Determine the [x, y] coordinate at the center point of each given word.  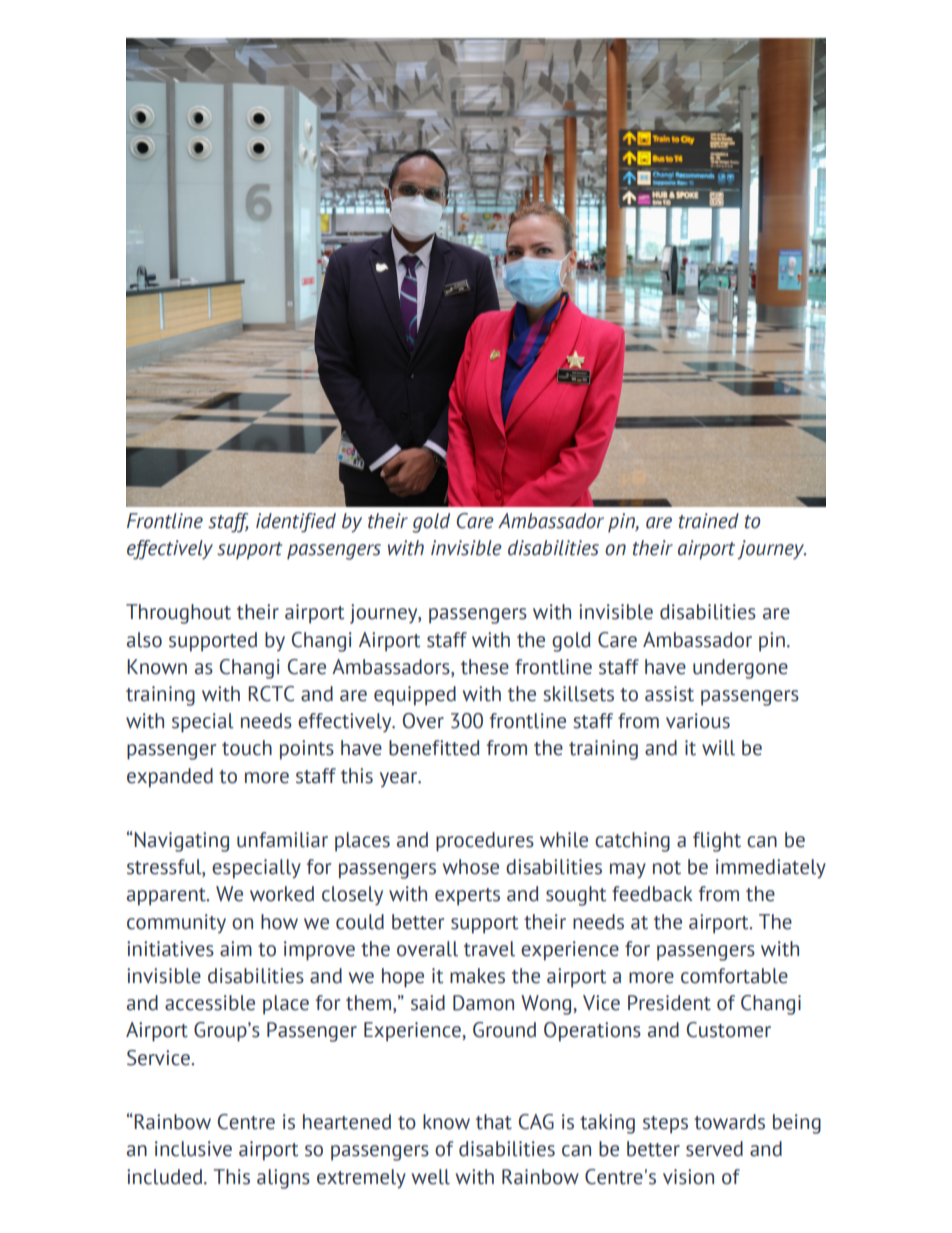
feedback [652, 894]
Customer [729, 1030]
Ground [504, 1030]
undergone [740, 669]
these [485, 667]
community [176, 923]
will [718, 748]
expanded [170, 778]
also [144, 640]
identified [296, 523]
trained [709, 521]
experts [467, 897]
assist [669, 694]
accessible [210, 1003]
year [400, 779]
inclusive [193, 1149]
